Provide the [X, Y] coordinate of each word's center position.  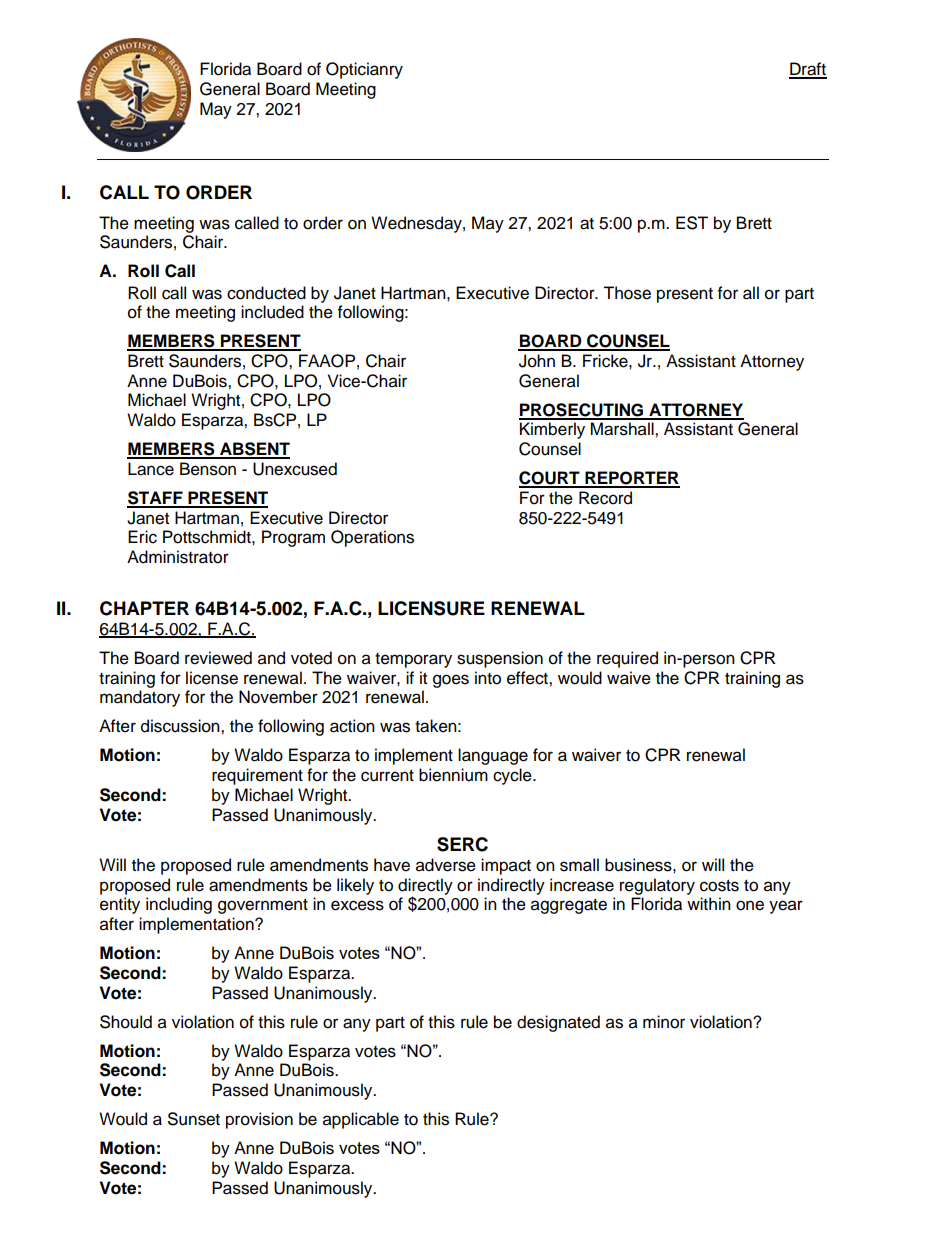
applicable [361, 1120]
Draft [808, 70]
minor [664, 1022]
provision [259, 1120]
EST [692, 223]
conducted [266, 293]
